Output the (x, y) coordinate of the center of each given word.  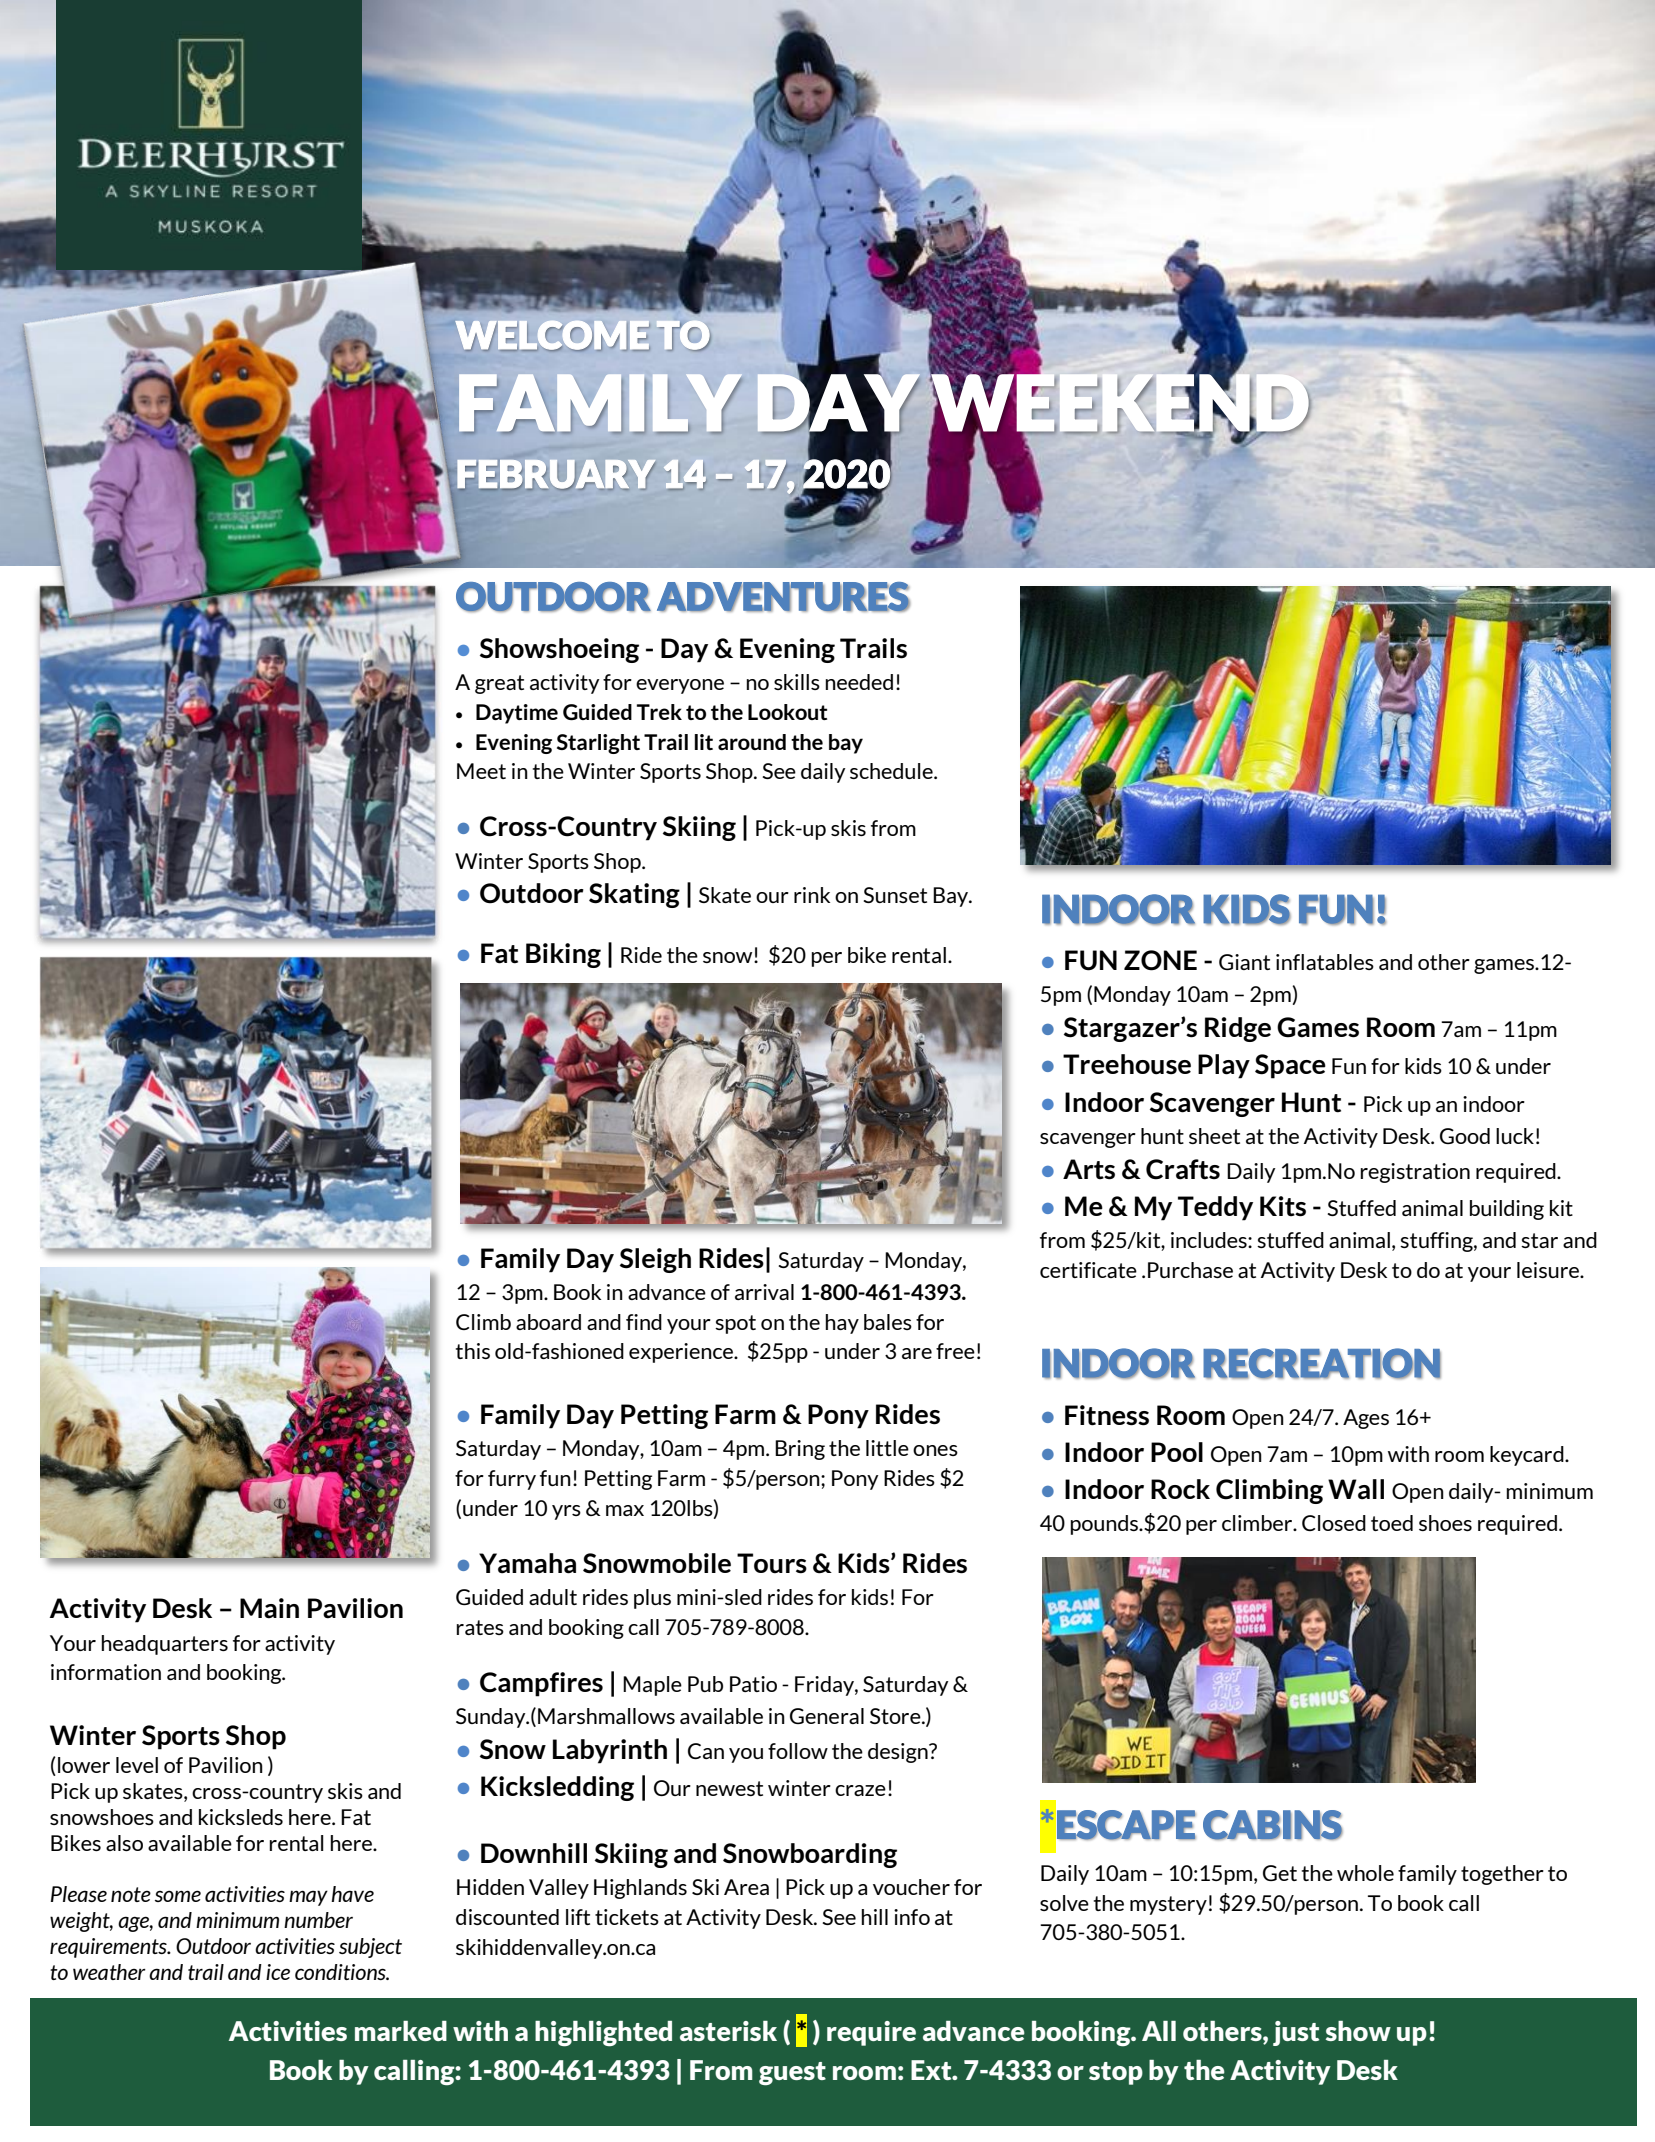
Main (269, 1608)
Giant (1244, 962)
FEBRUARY (556, 475)
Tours (772, 1563)
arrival (764, 1292)
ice (278, 1972)
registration (1415, 1173)
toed (1392, 1523)
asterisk (728, 2031)
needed (859, 682)
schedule (892, 771)
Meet (481, 771)
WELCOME (552, 336)
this (473, 1351)
